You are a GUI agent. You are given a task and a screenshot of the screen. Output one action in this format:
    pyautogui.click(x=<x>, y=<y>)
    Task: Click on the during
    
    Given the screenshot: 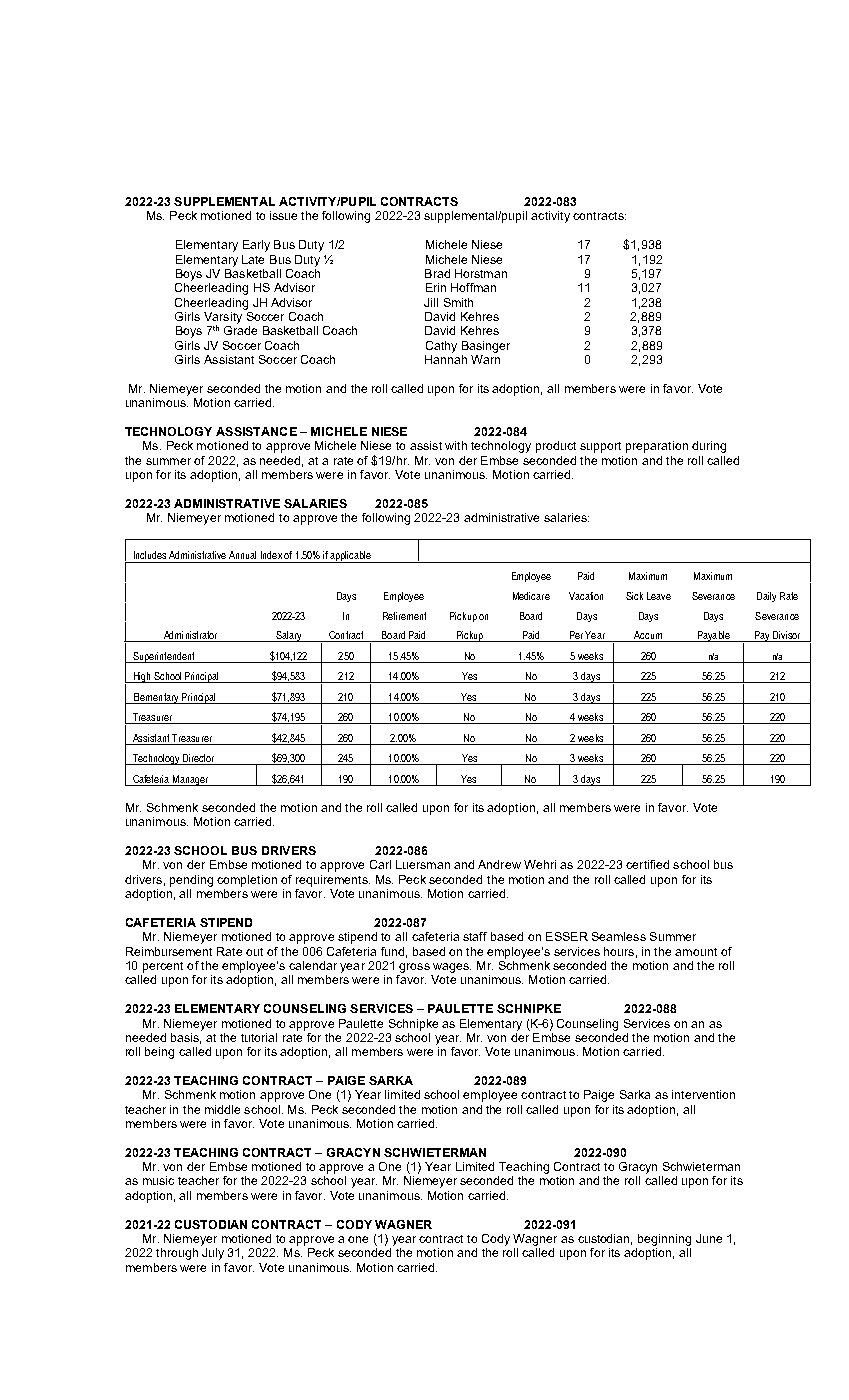 What is the action you would take?
    pyautogui.click(x=709, y=447)
